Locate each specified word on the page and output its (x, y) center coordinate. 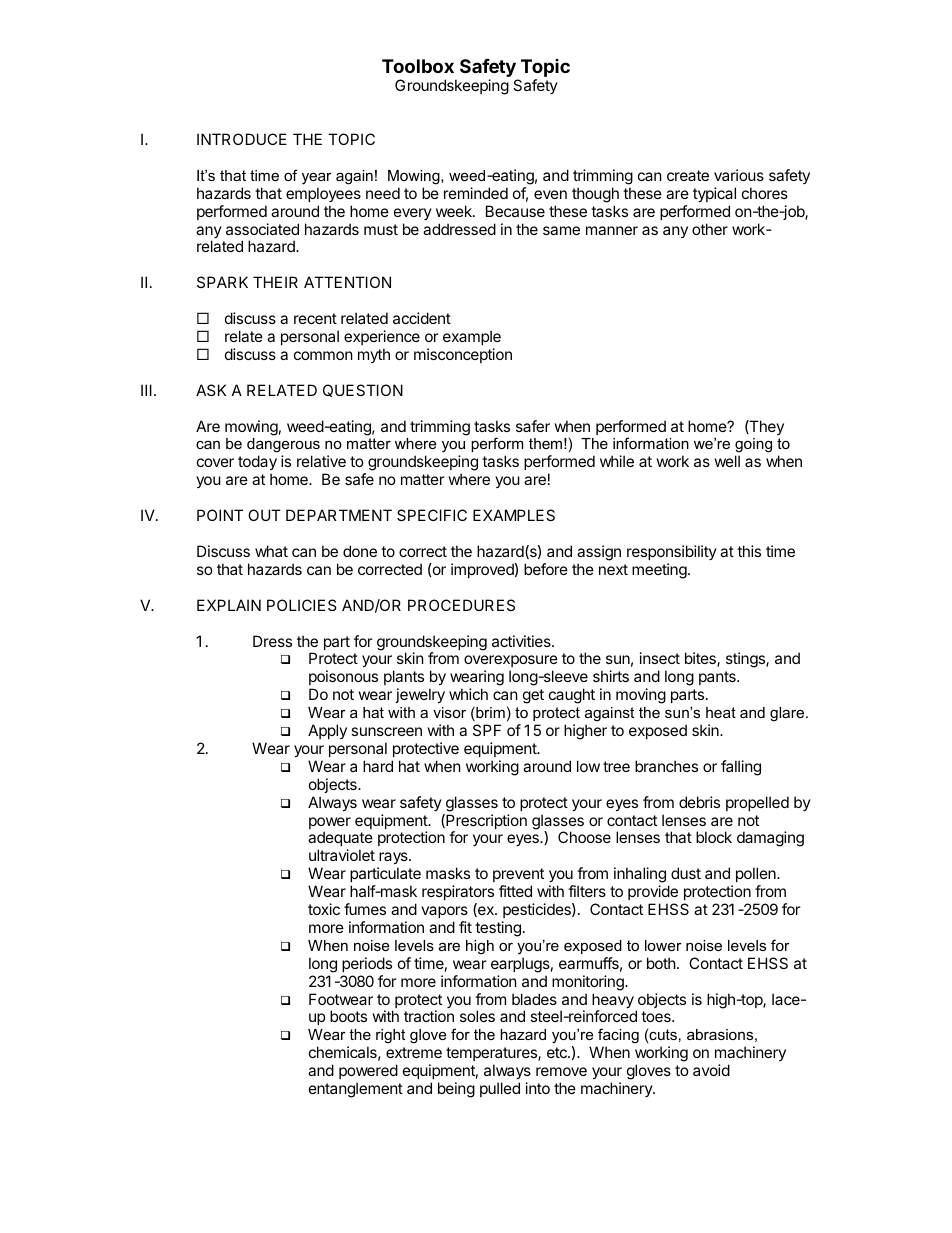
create (688, 175)
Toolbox (418, 66)
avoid (711, 1070)
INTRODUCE (242, 139)
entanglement (356, 1090)
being (456, 1090)
